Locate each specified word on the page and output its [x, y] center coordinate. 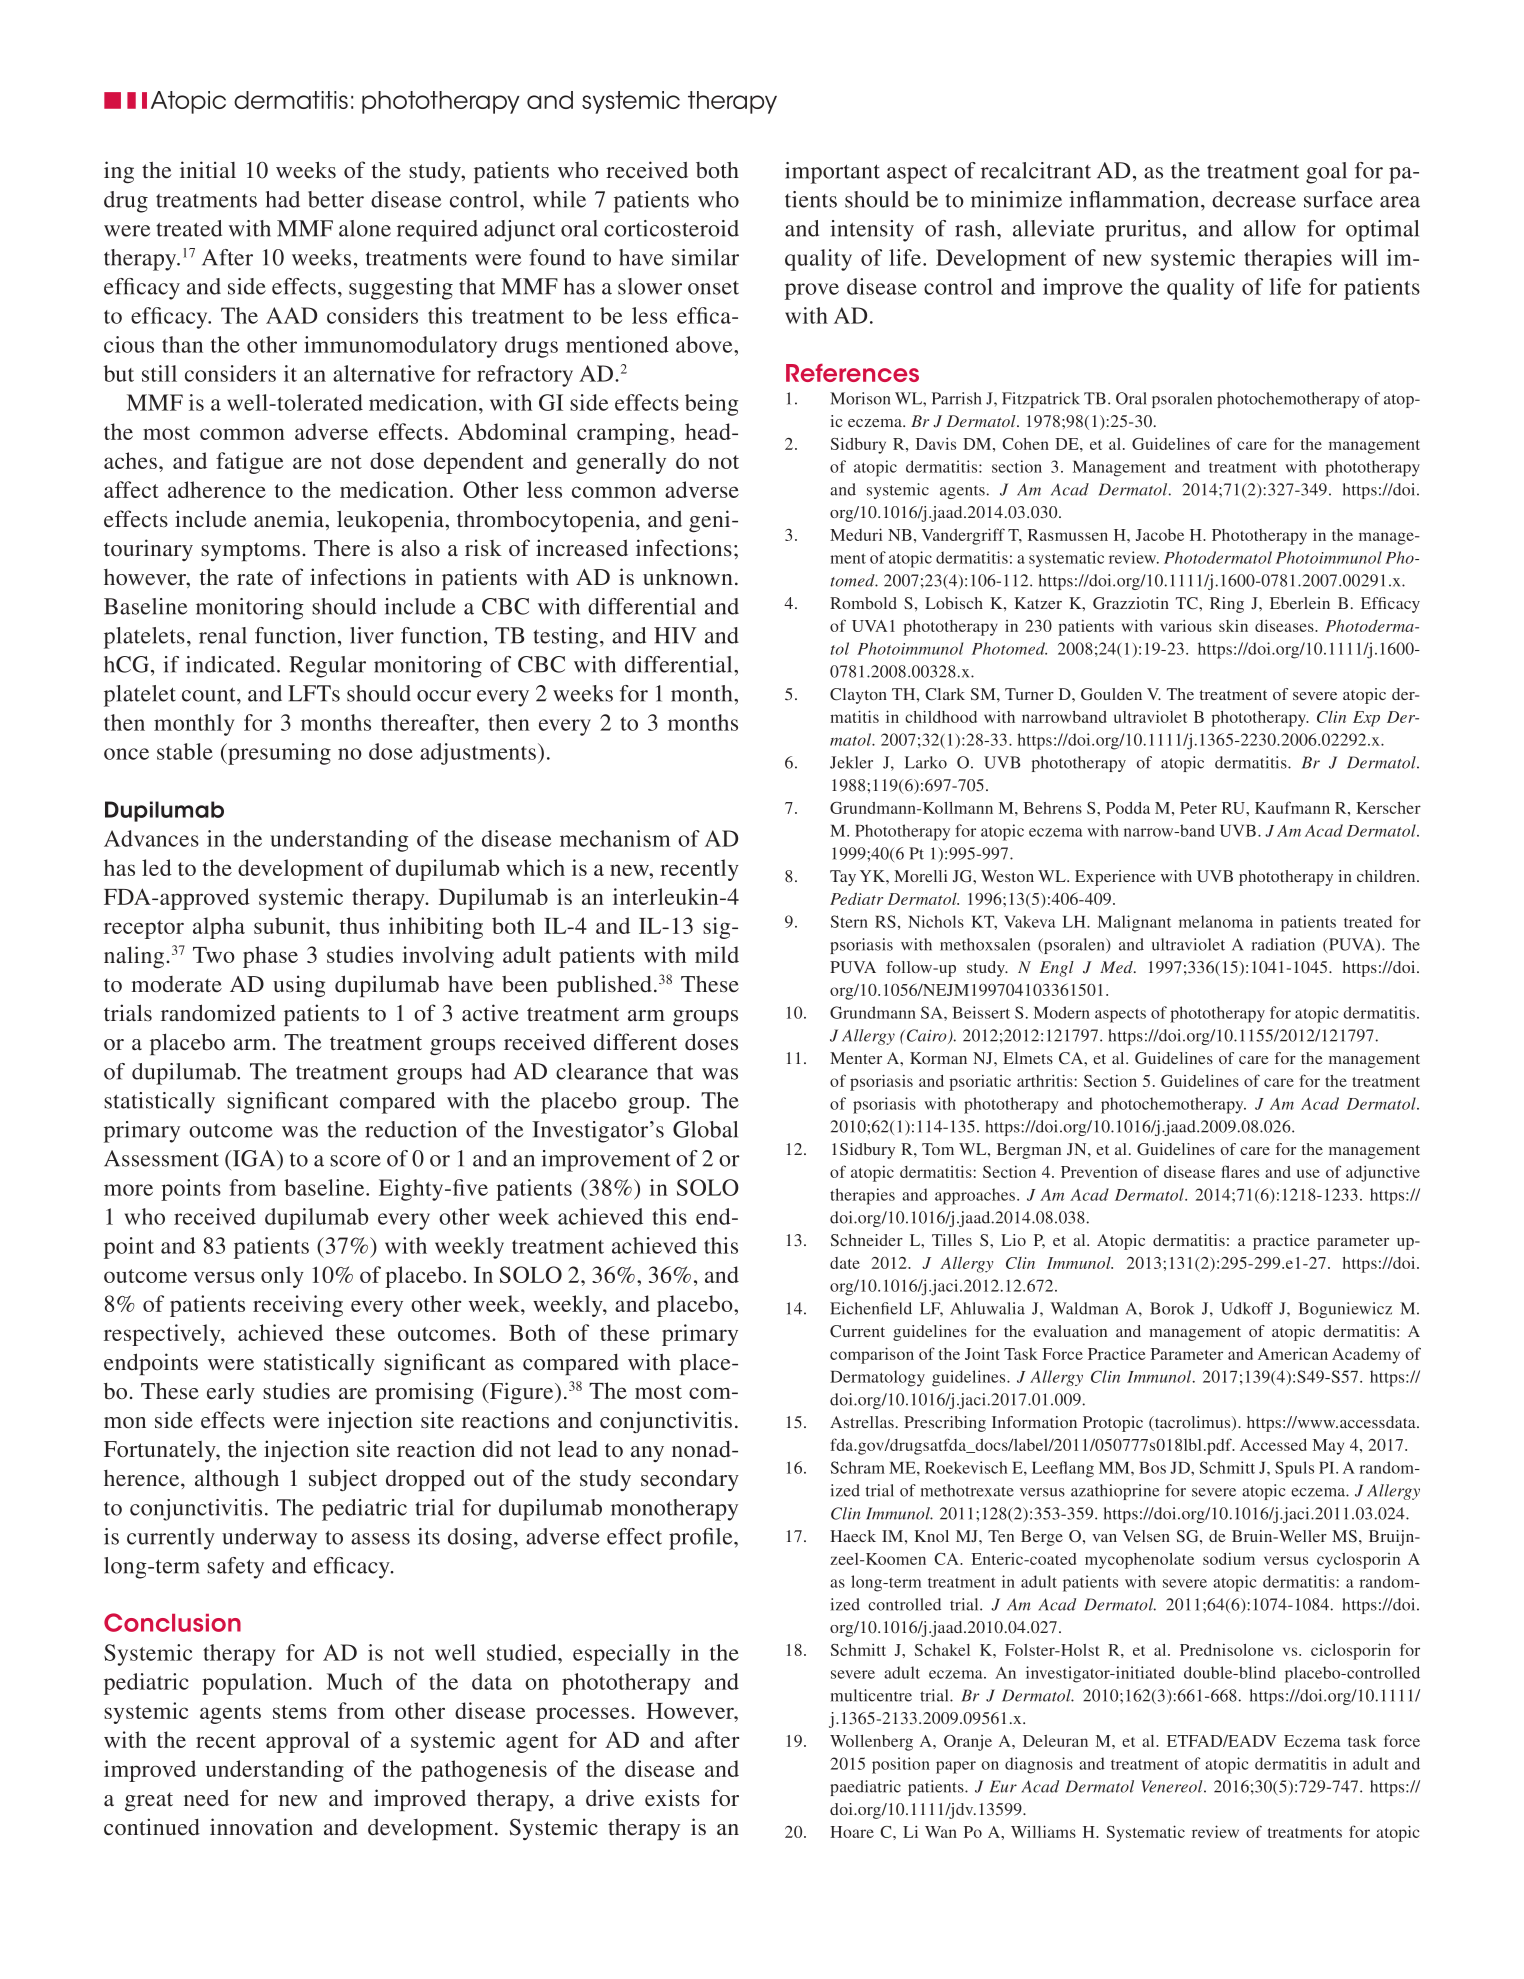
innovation [261, 1827]
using [299, 986]
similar [705, 257]
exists [672, 1798]
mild [717, 954]
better [336, 199]
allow [1270, 228]
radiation [1283, 944]
